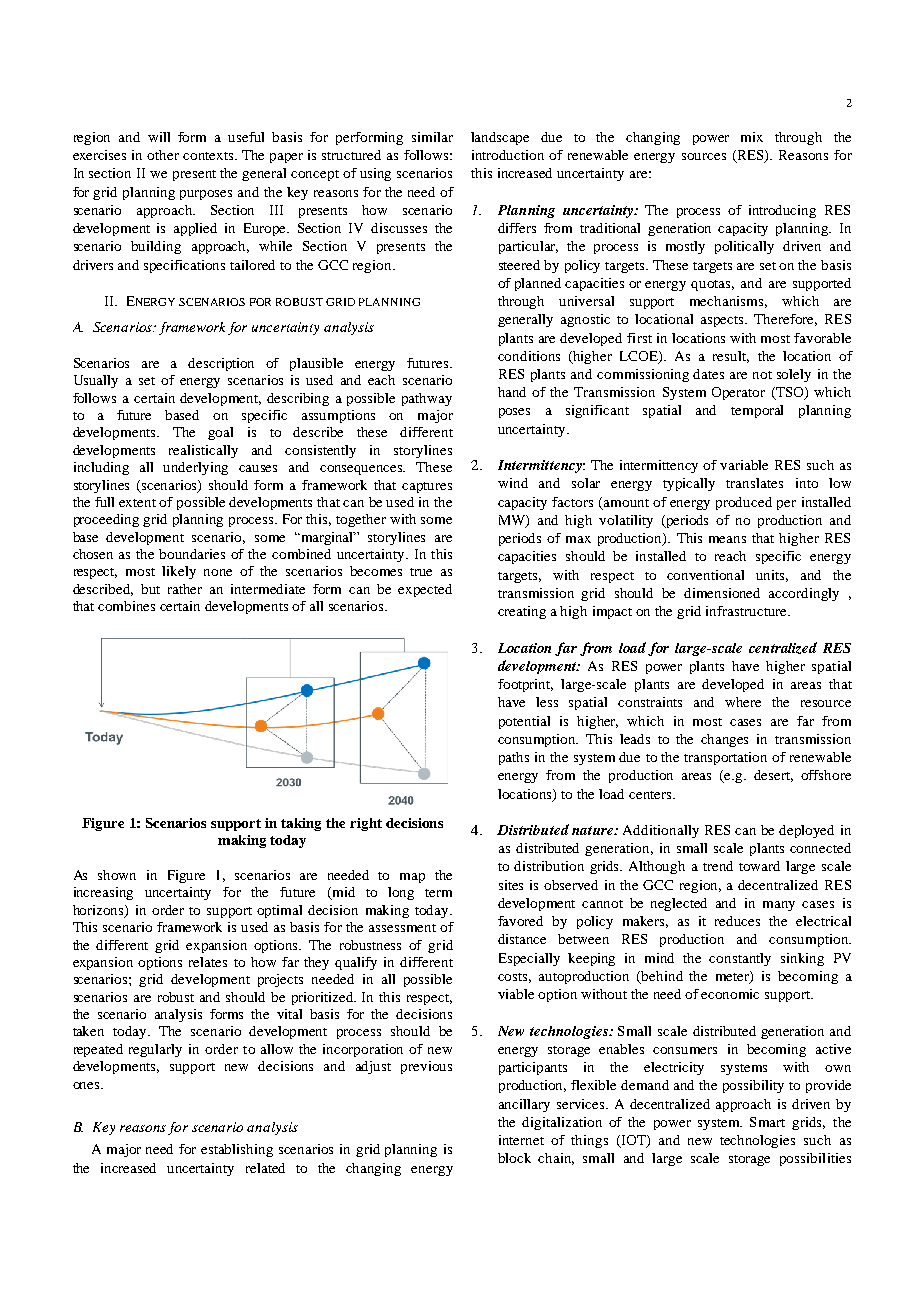 The image size is (924, 1308). What do you see at coordinates (126, 606) in the image?
I see `combines` at bounding box center [126, 606].
